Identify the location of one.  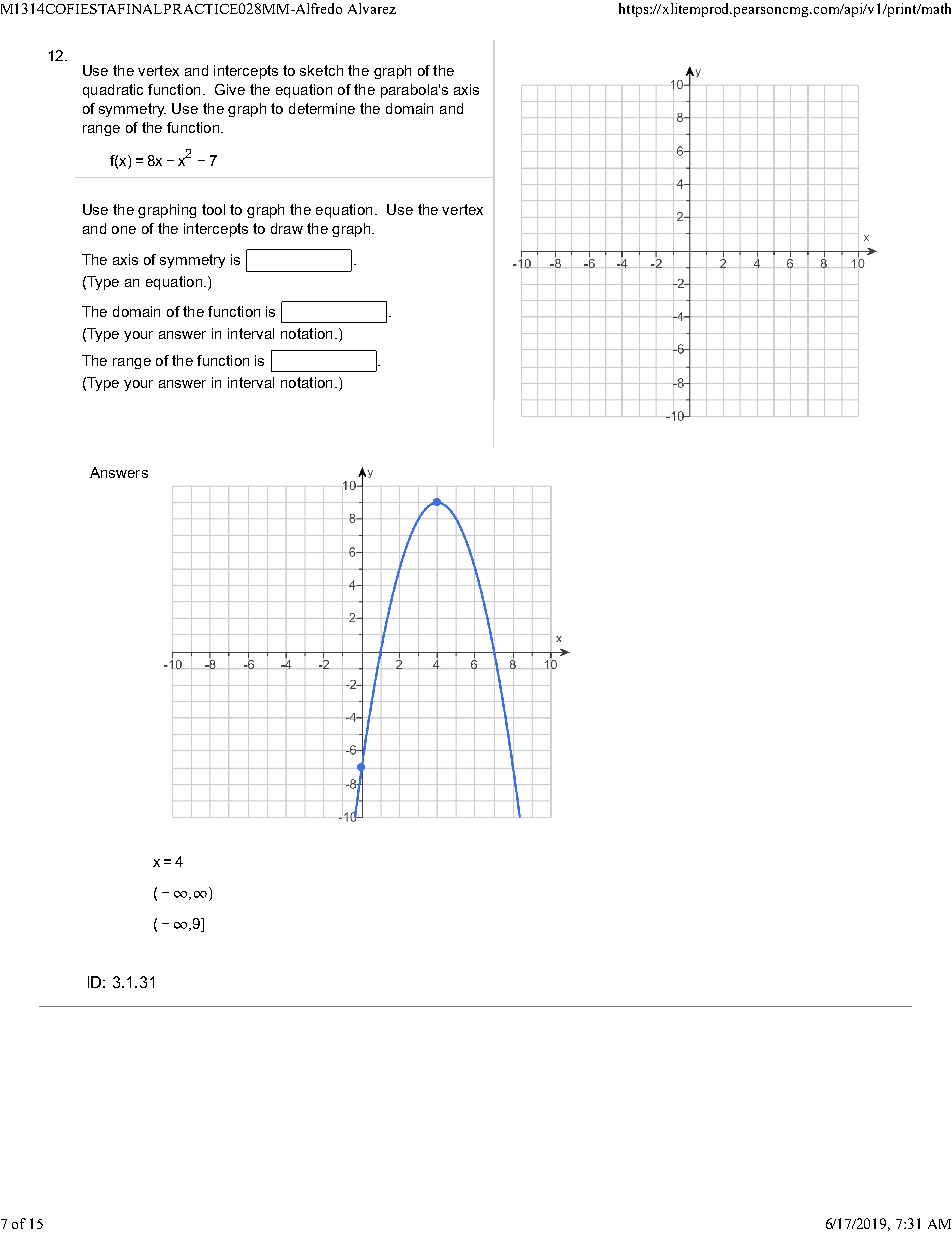
(124, 230).
